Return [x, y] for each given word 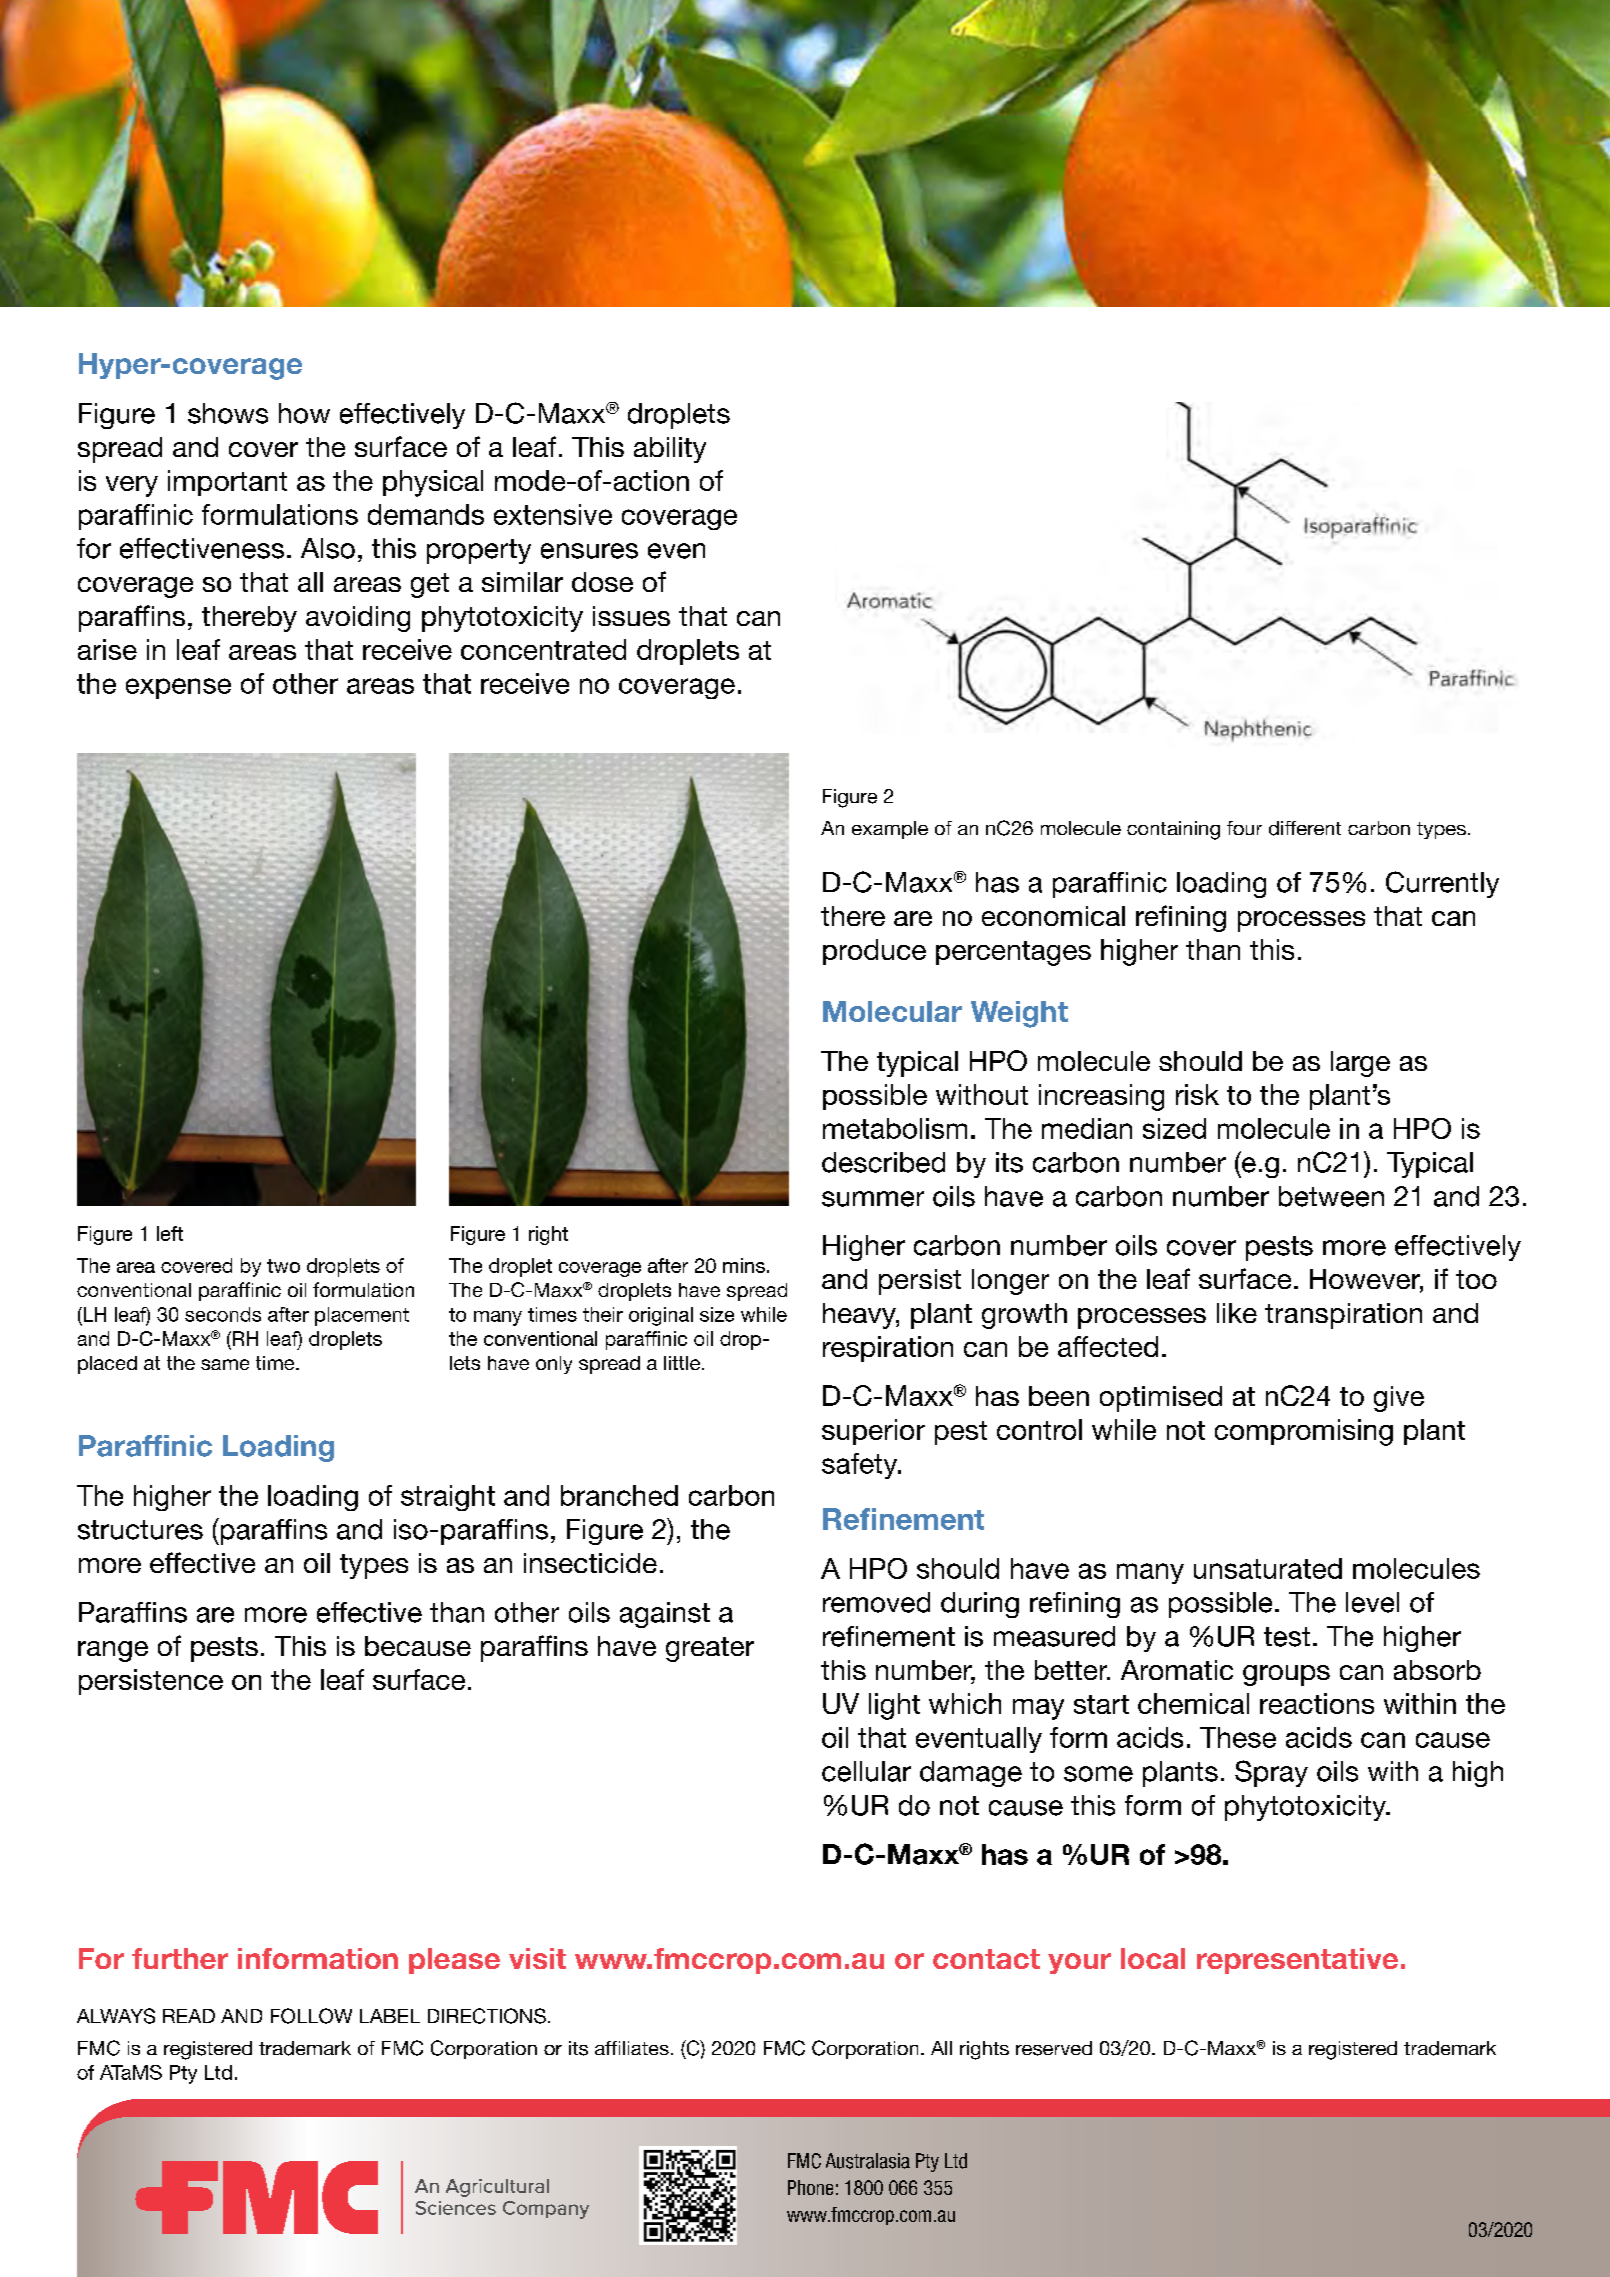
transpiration [1343, 1316]
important [227, 483]
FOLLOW [311, 2016]
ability [670, 450]
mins [744, 1265]
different [1305, 828]
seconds [223, 1314]
